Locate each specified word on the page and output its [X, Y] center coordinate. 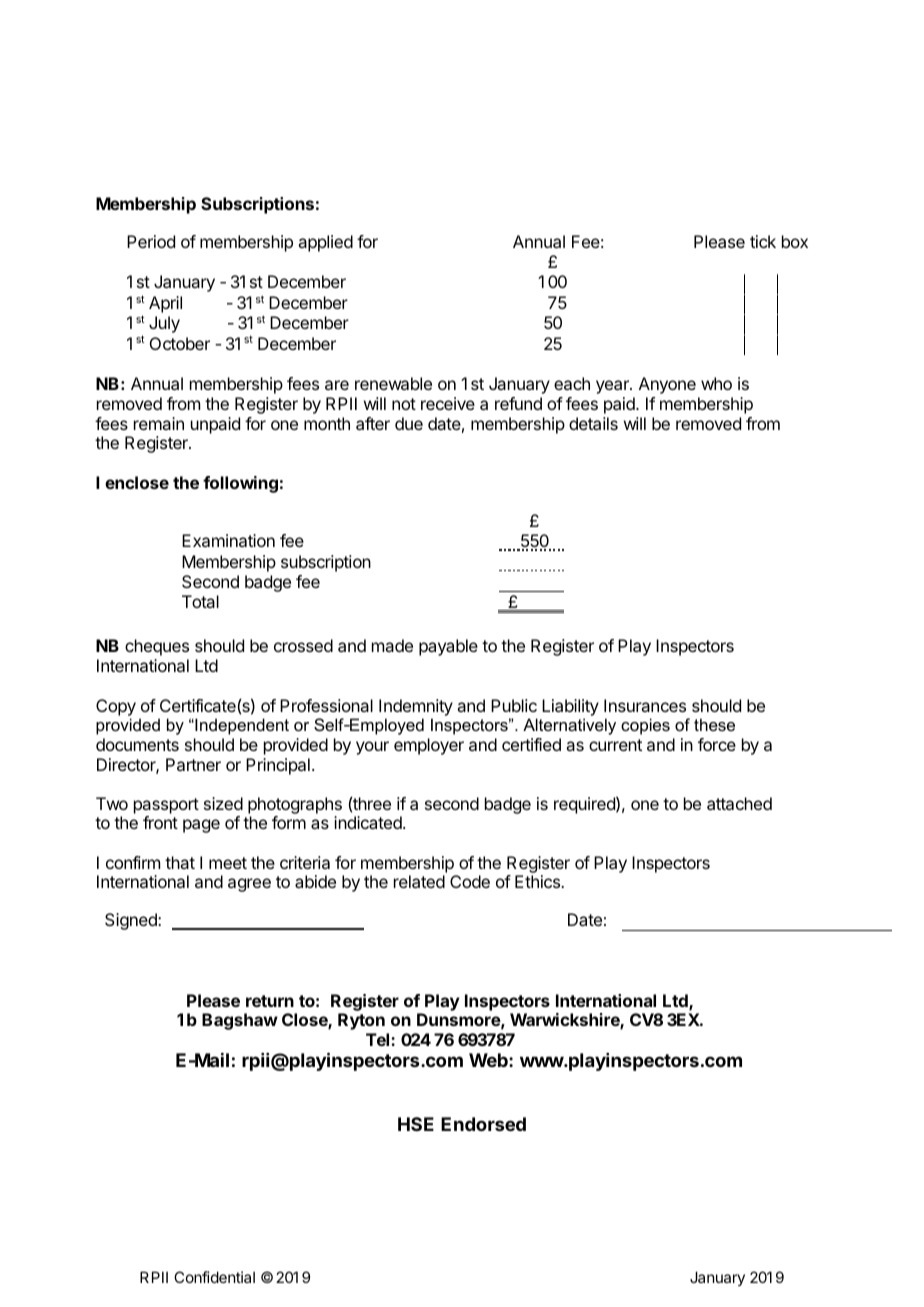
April [165, 304]
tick [763, 241]
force [717, 744]
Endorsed [483, 1124]
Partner [193, 764]
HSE [416, 1124]
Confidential [214, 1277]
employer [429, 746]
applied [325, 243]
